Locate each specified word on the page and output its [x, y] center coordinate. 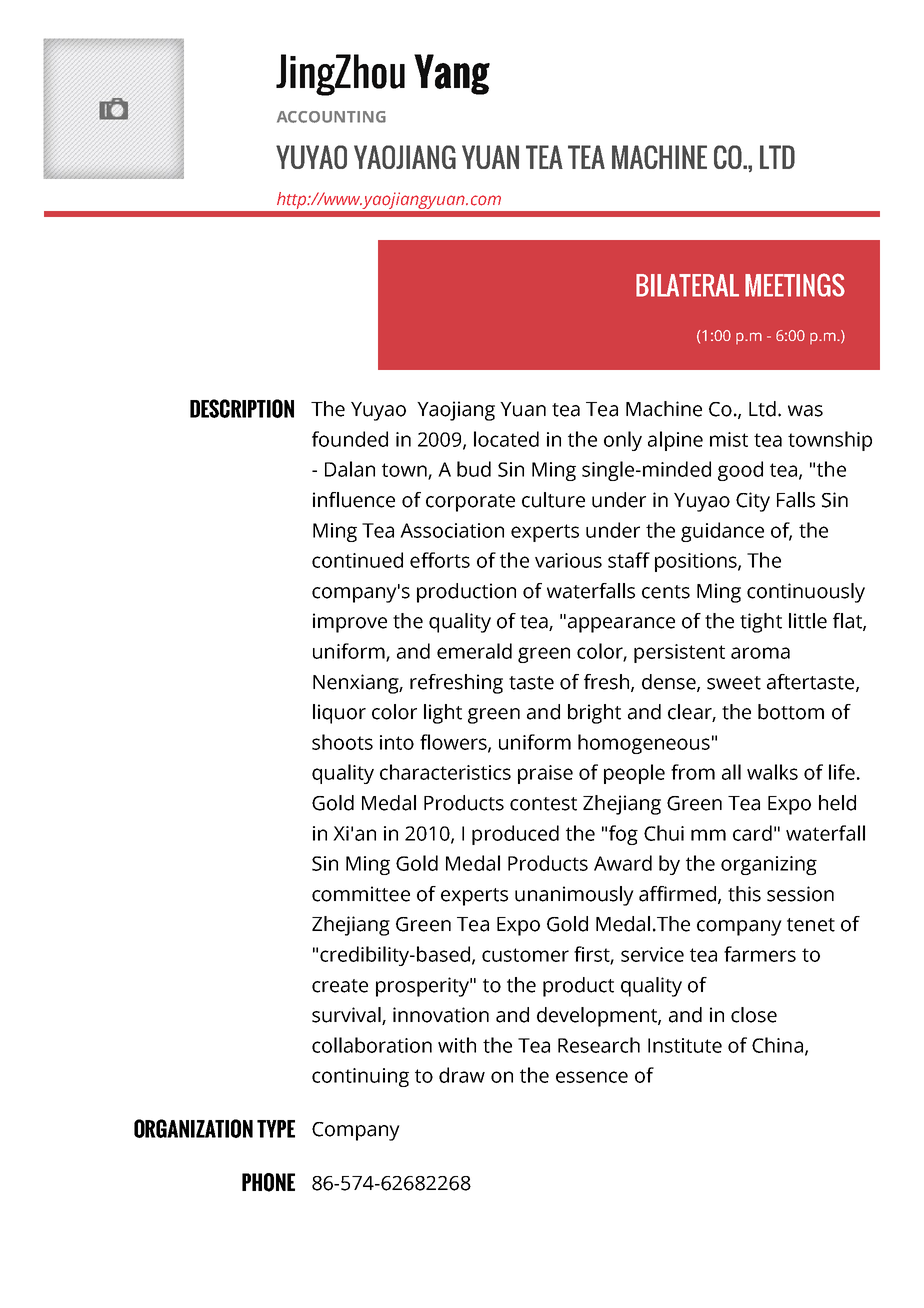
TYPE [276, 1129]
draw [462, 1075]
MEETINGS [795, 285]
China [777, 1045]
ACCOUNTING [331, 117]
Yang [452, 74]
